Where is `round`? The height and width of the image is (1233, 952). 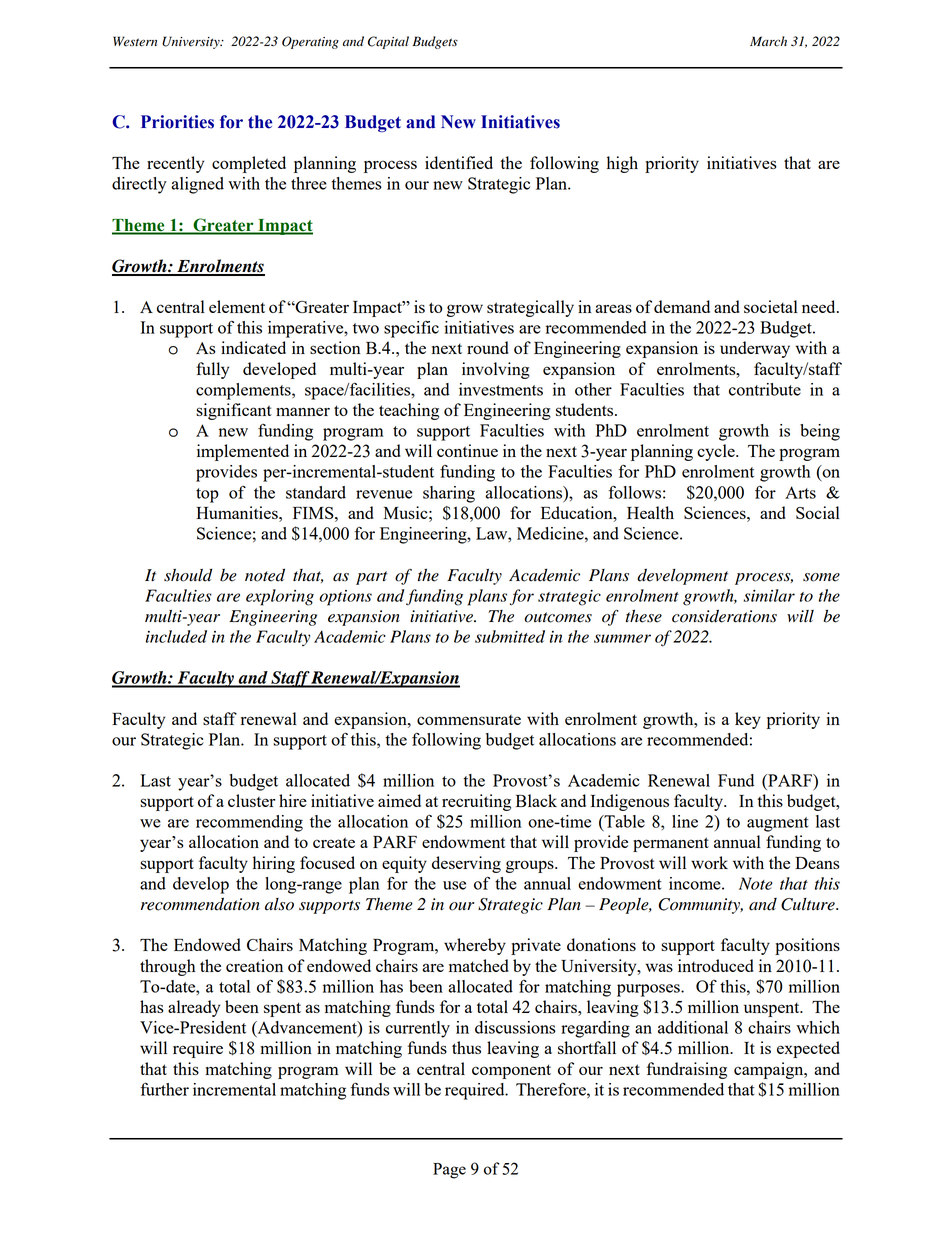
round is located at coordinates (488, 347).
